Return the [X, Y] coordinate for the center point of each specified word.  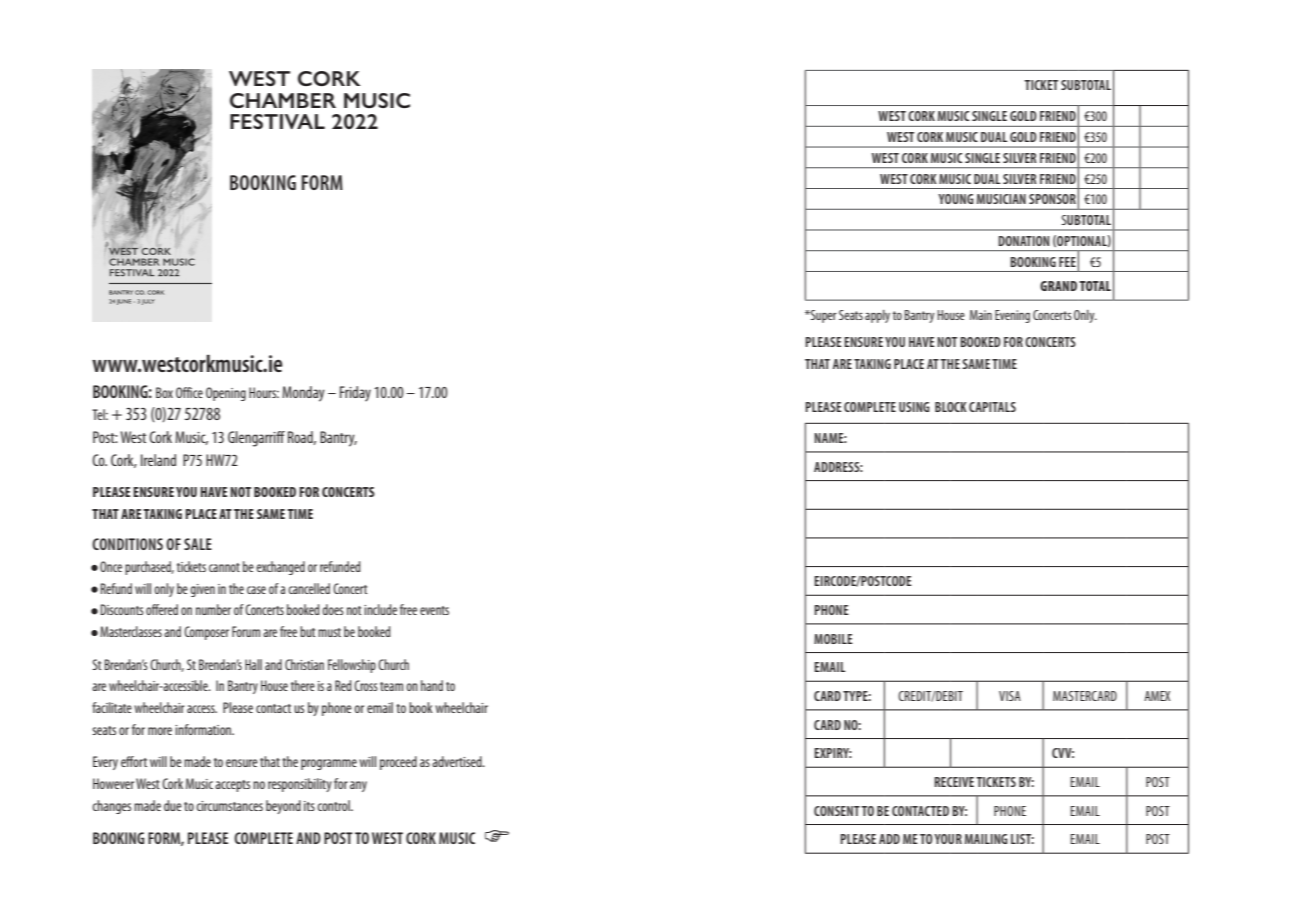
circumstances [229, 806]
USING [914, 407]
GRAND [1058, 286]
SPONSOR [1052, 199]
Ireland [158, 460]
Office [189, 392]
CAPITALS [992, 407]
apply [877, 316]
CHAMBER [283, 100]
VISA [1010, 696]
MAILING [986, 839]
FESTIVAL [277, 121]
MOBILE [833, 639]
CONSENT [837, 811]
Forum [246, 631]
